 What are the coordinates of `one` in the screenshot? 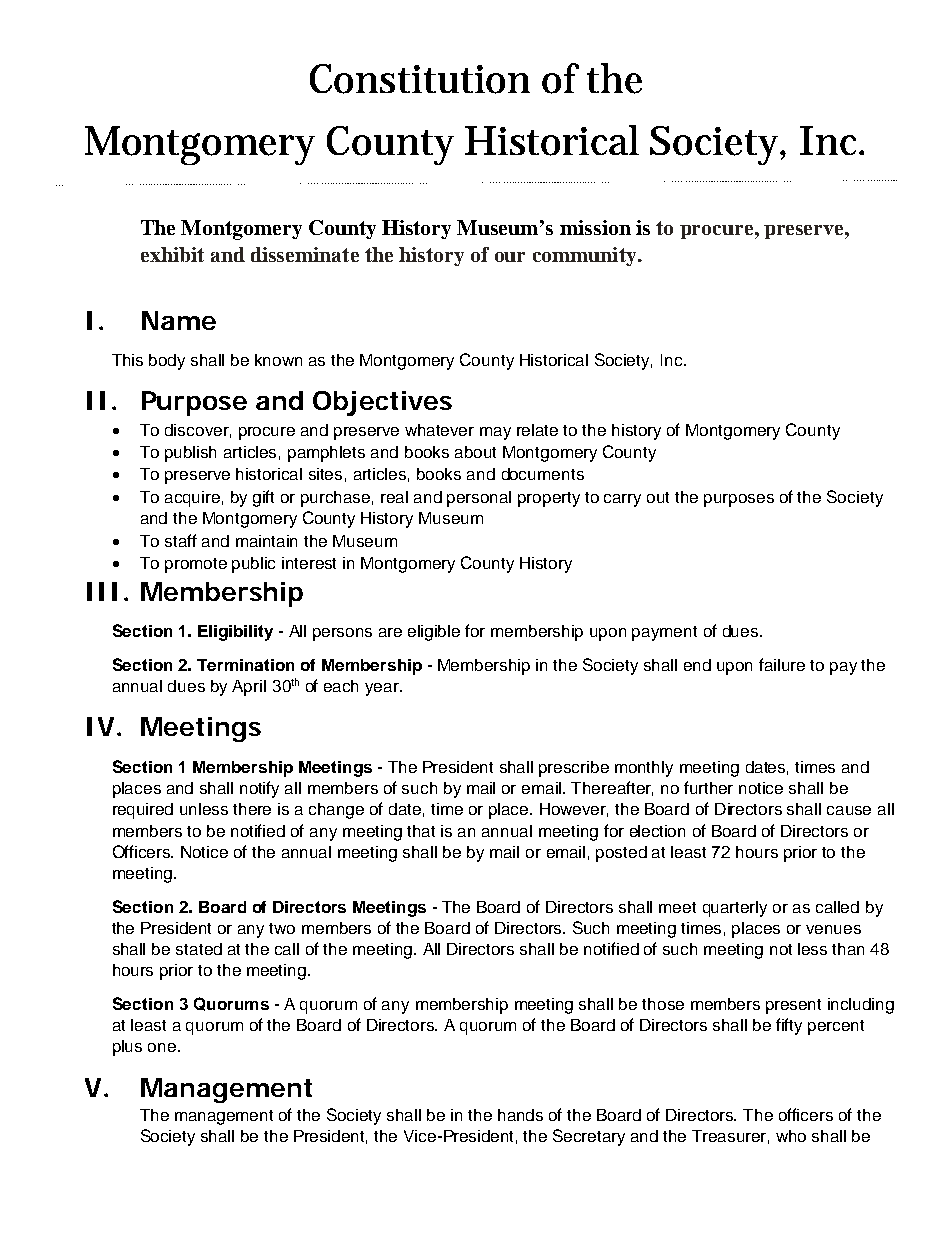 It's located at (163, 1047).
